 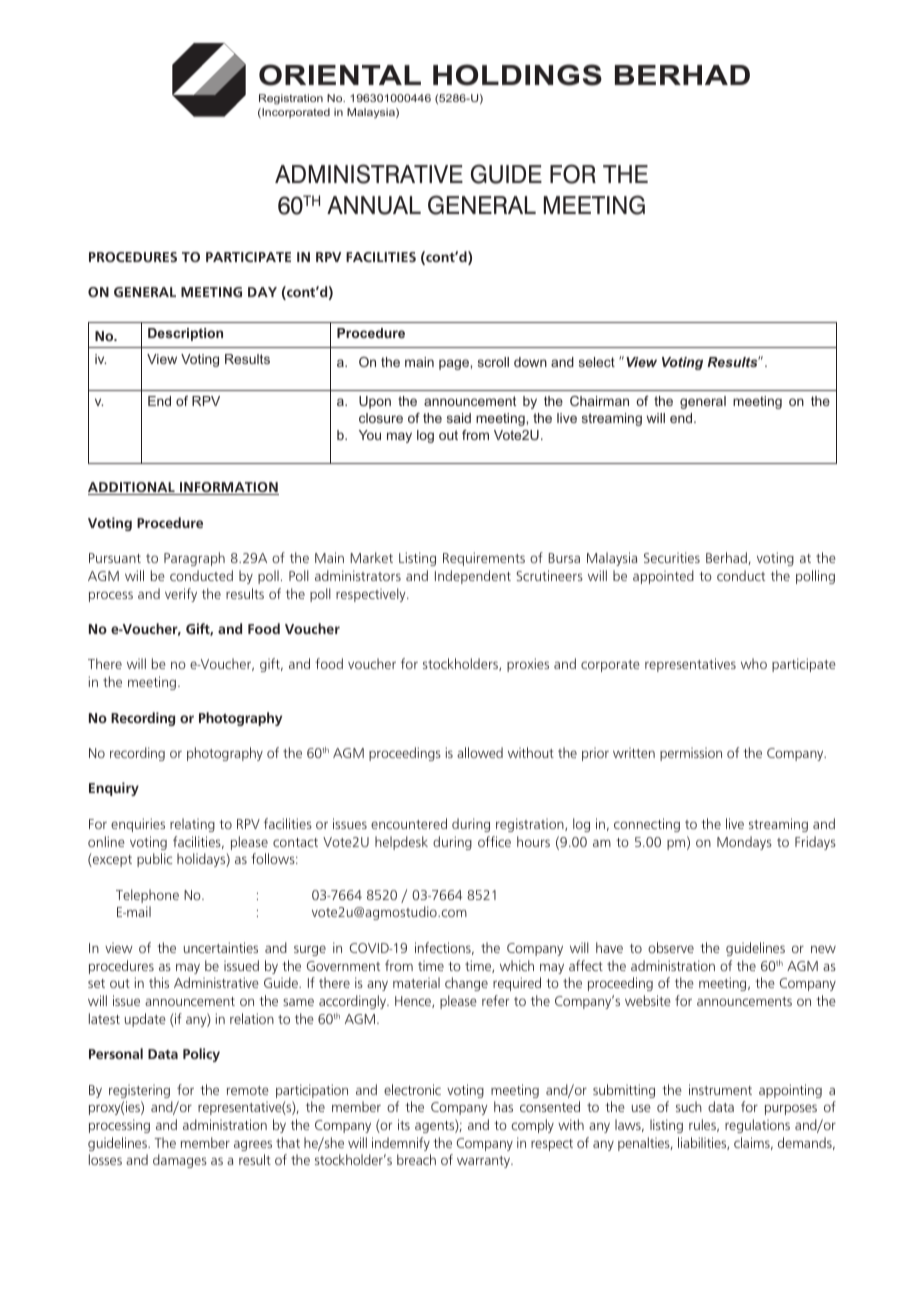 I want to click on said, so click(x=459, y=418).
